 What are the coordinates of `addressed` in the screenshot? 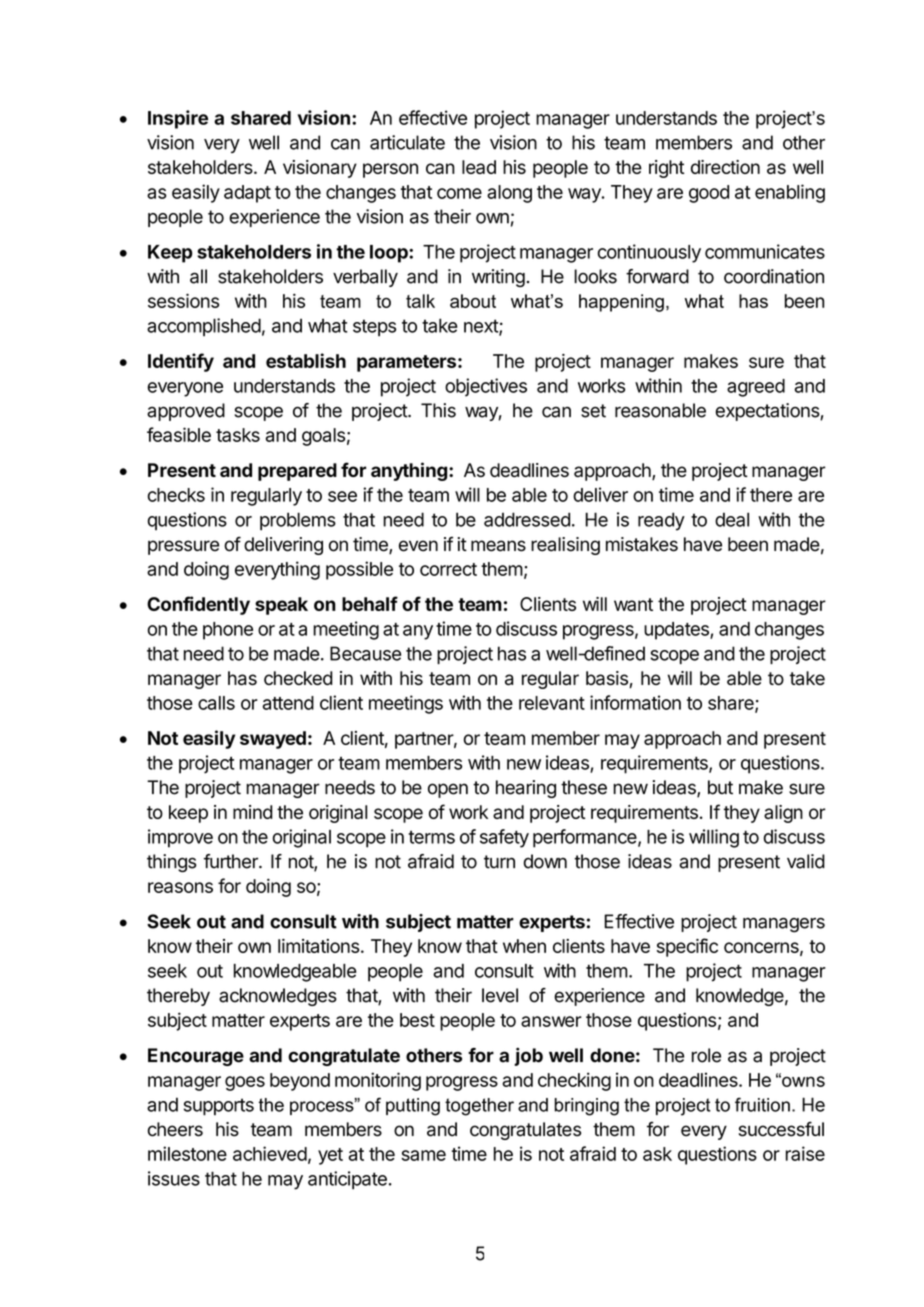 It's located at (527, 519).
